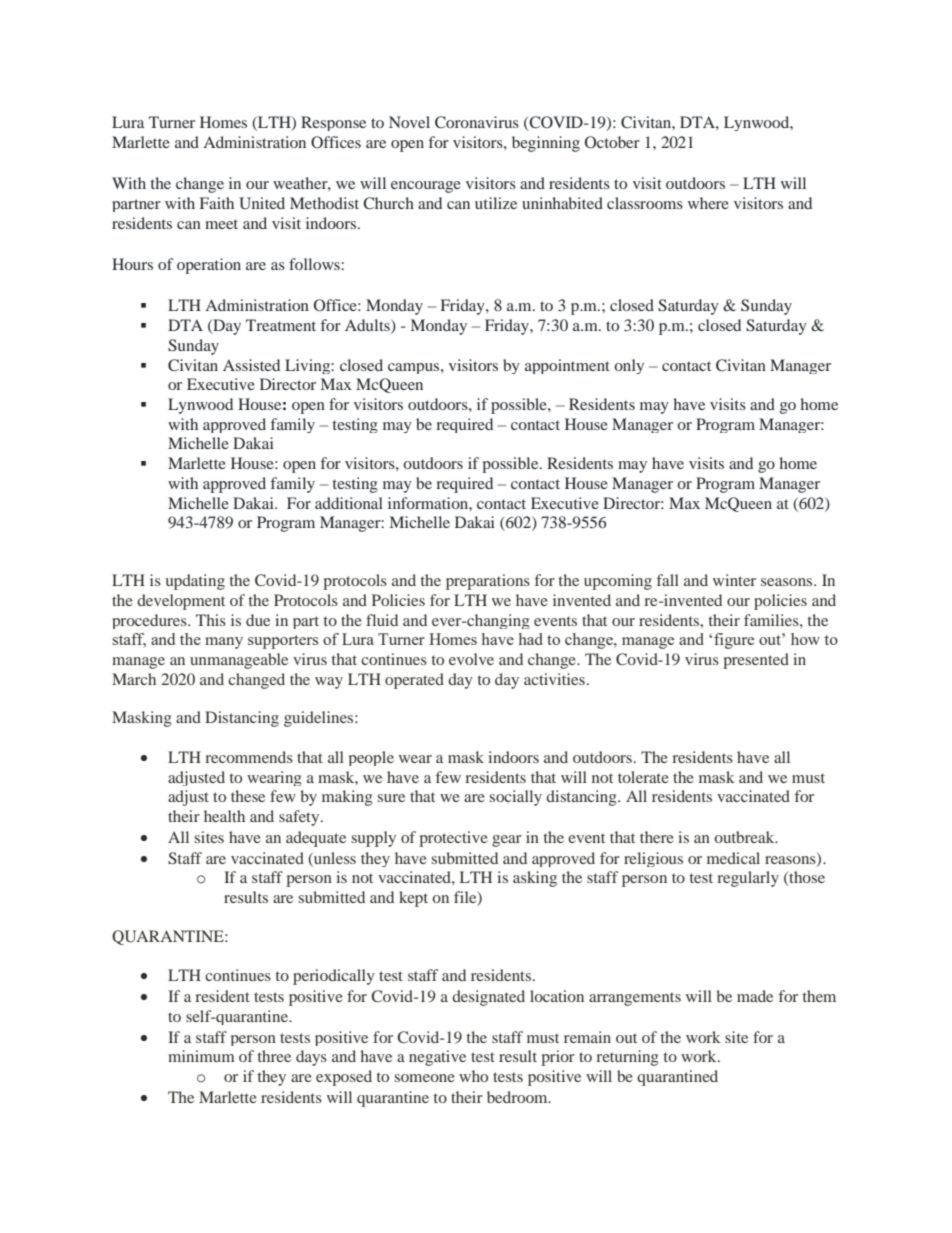 This screenshot has width=952, height=1233. What do you see at coordinates (755, 996) in the screenshot?
I see `made` at bounding box center [755, 996].
